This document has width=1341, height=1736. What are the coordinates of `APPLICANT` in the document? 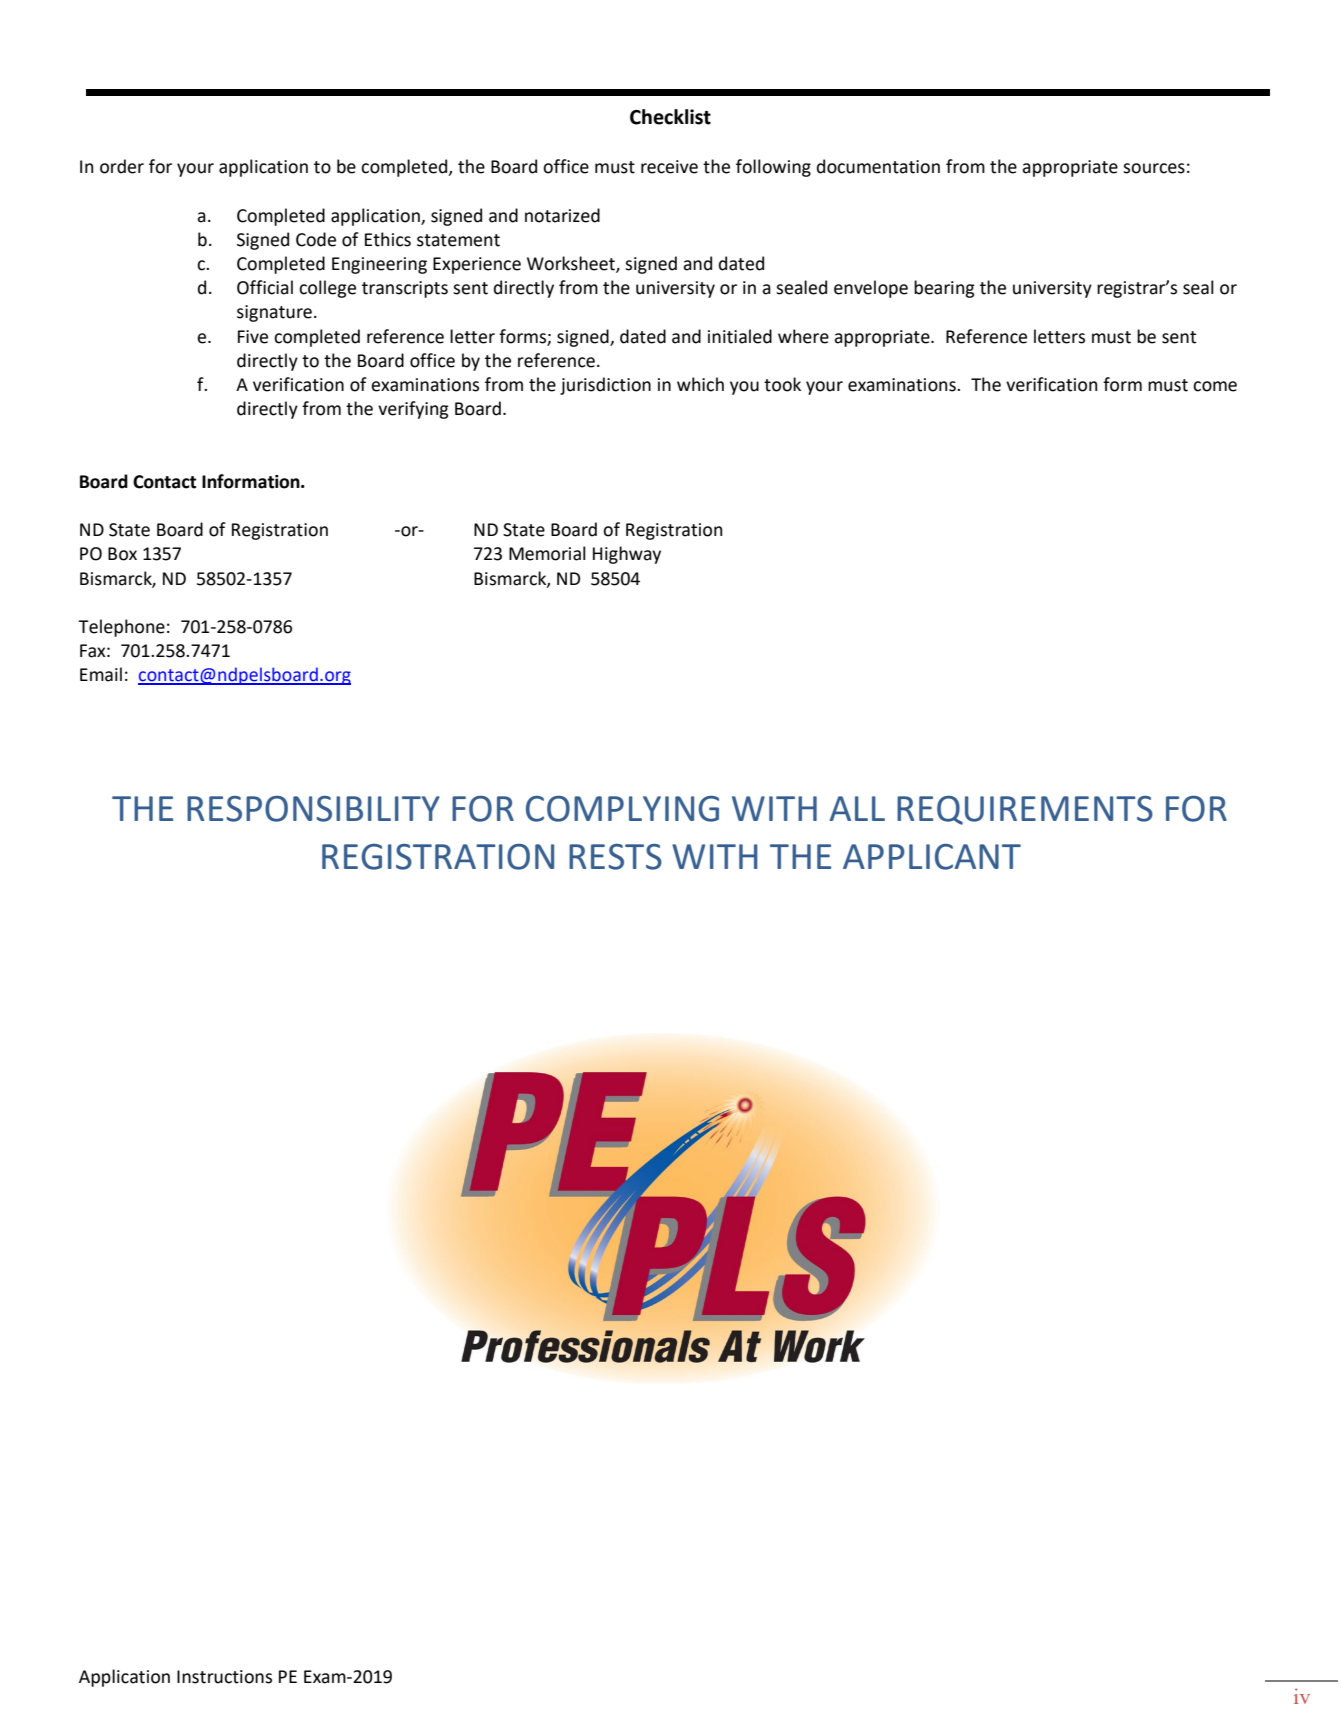 It's located at (932, 857).
